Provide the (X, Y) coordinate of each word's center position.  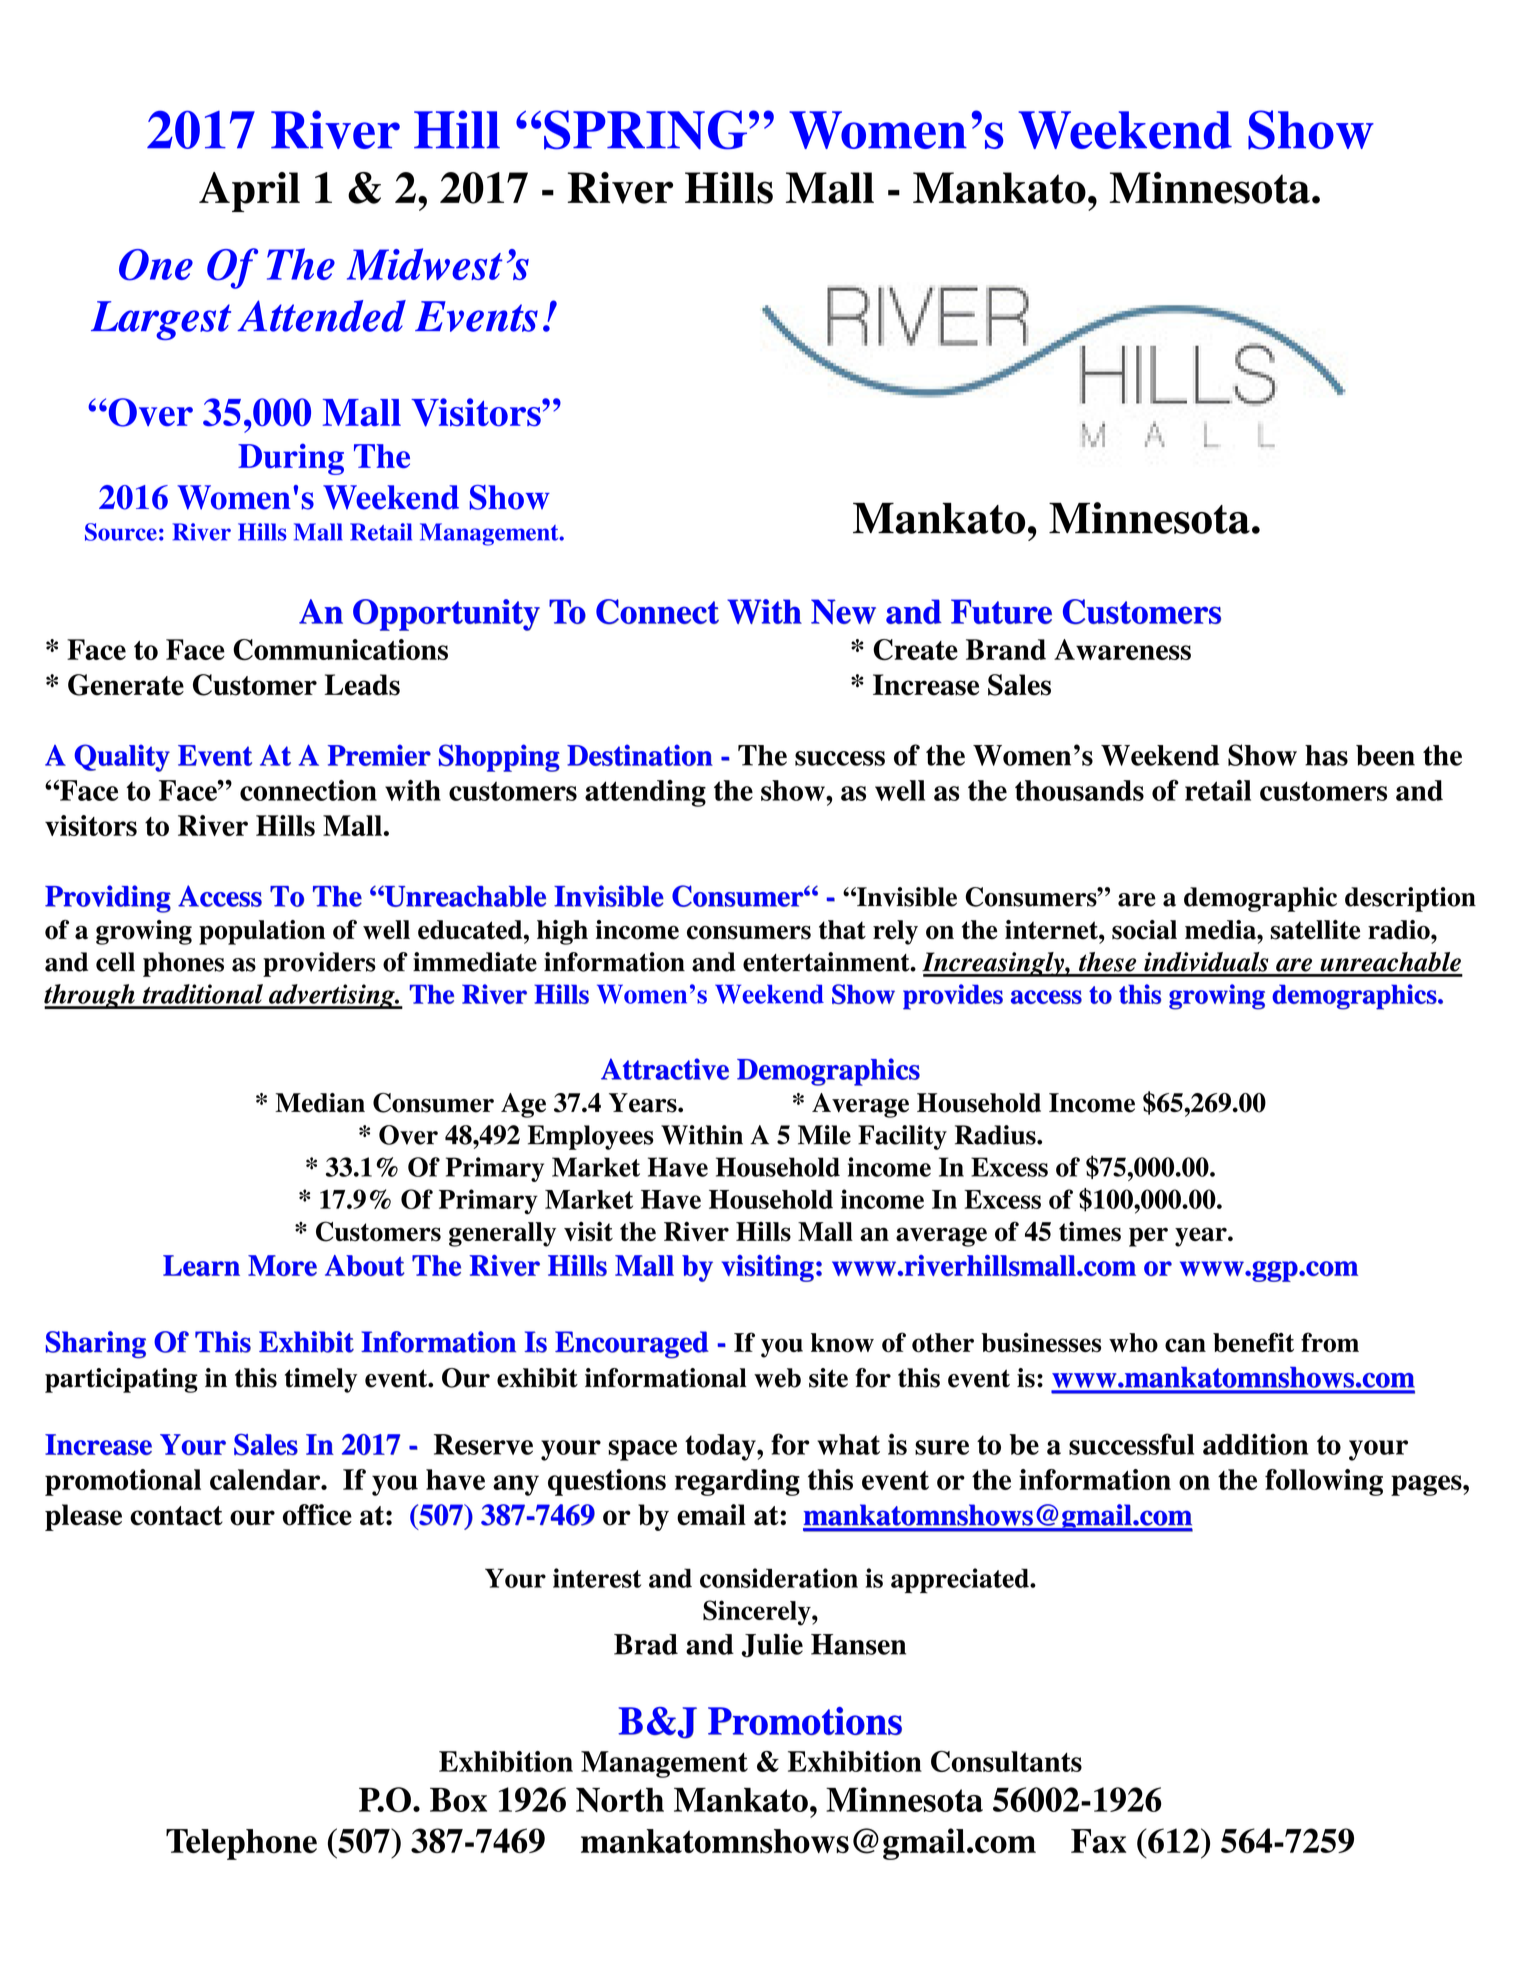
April (249, 192)
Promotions (805, 1721)
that (842, 930)
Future (1001, 611)
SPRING (647, 130)
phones (183, 964)
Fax (1099, 1841)
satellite (1315, 930)
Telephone (241, 1844)
